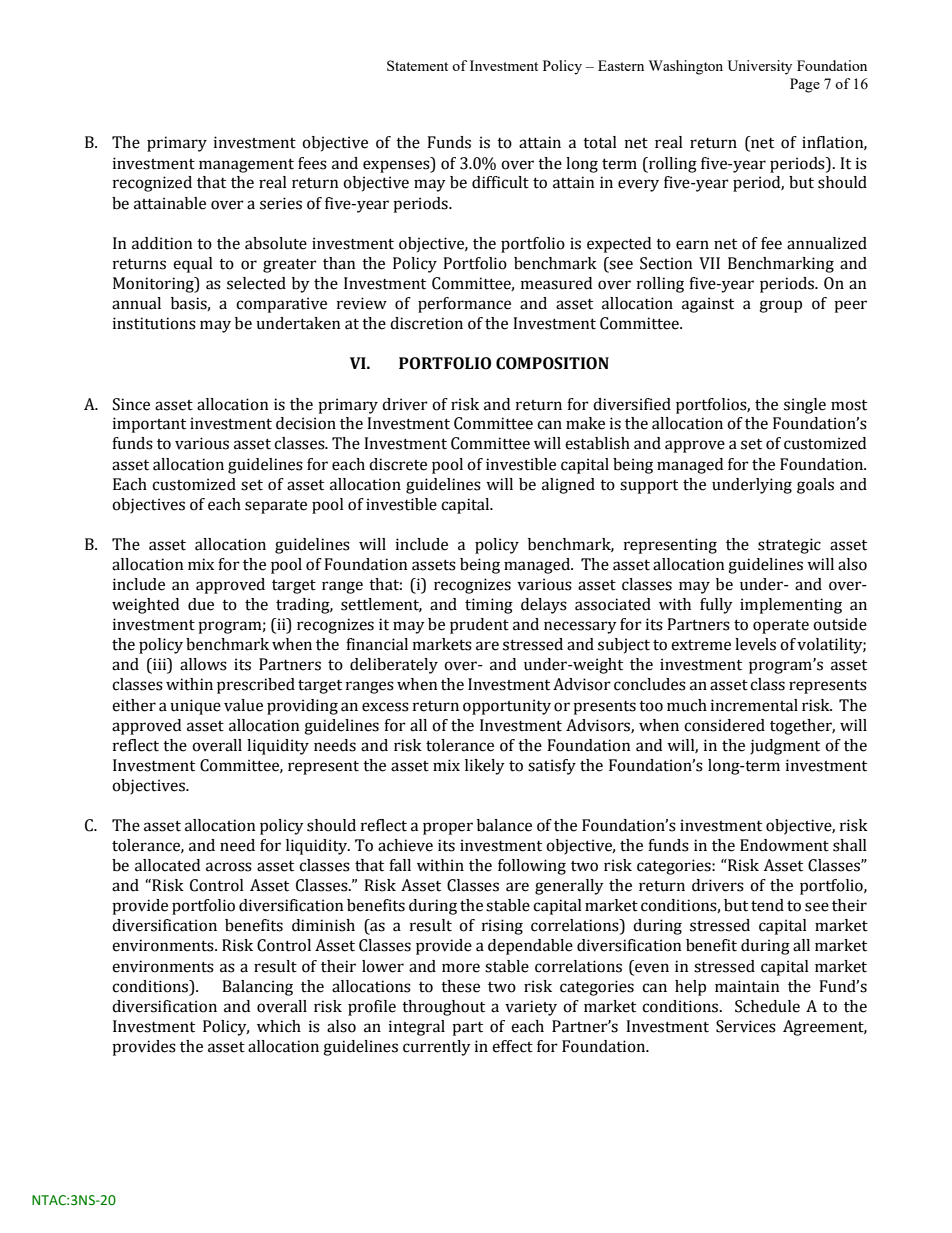  I want to click on separate, so click(276, 507).
